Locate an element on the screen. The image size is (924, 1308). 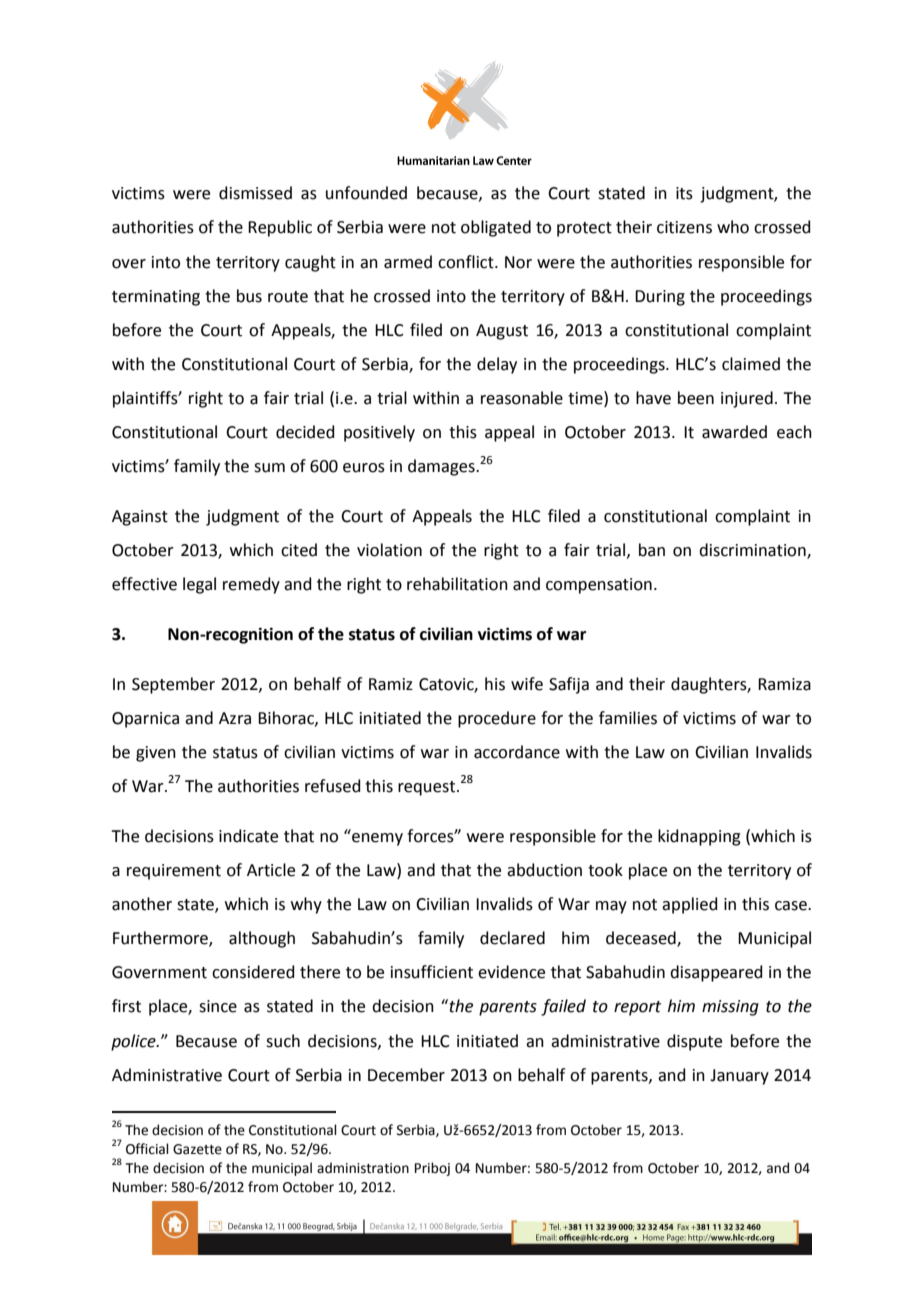
obligated is located at coordinates (496, 228).
